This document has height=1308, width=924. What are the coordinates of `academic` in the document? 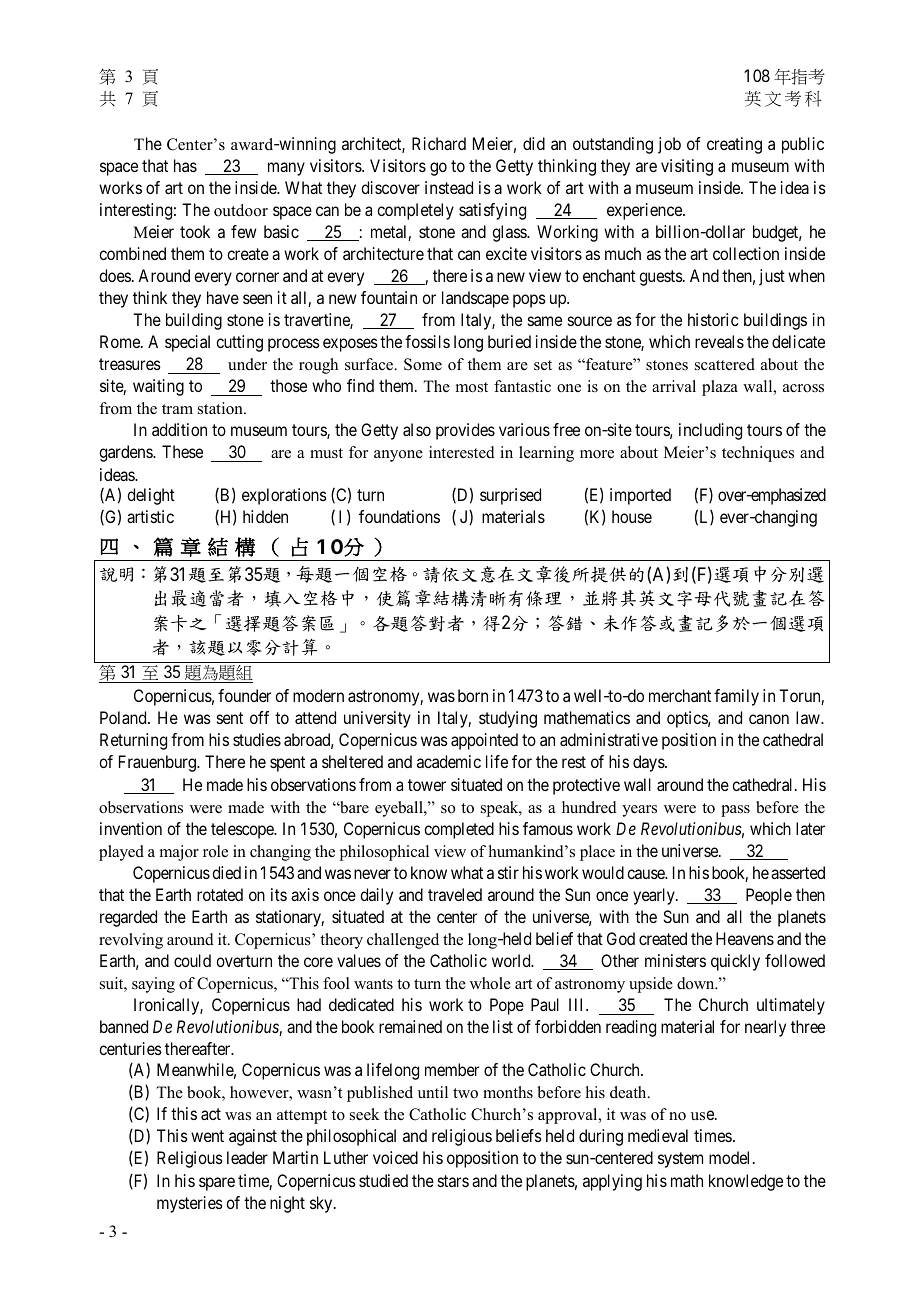 It's located at (449, 761).
